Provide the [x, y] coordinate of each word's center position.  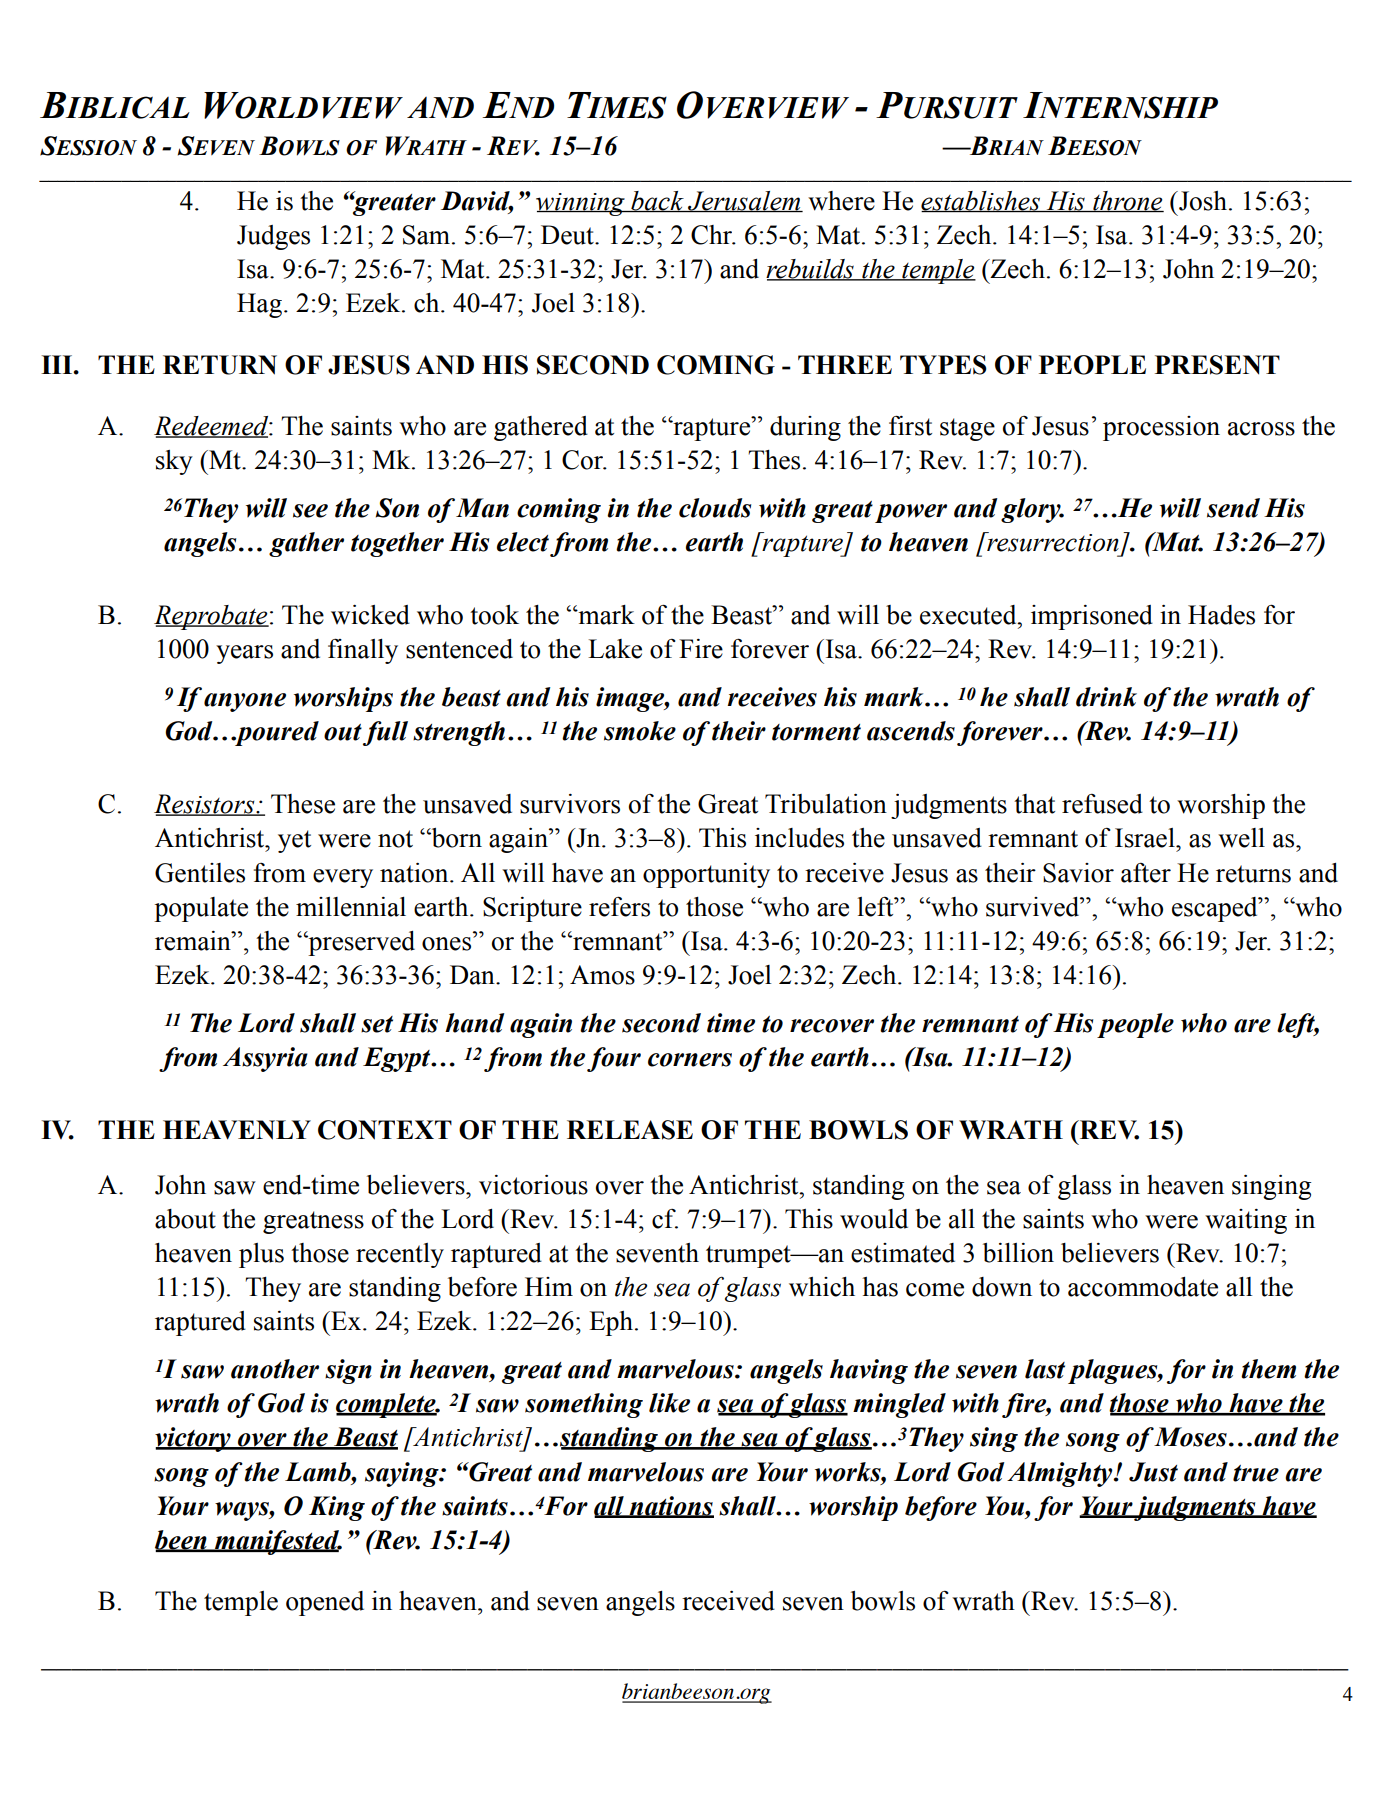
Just [1153, 1472]
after [1146, 873]
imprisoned [1092, 617]
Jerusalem [744, 201]
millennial [351, 907]
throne [1127, 201]
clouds [715, 508]
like [669, 1403]
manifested [277, 1542]
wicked [370, 615]
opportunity [706, 875]
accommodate [1143, 1287]
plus [261, 1255]
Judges [273, 237]
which [822, 1287]
